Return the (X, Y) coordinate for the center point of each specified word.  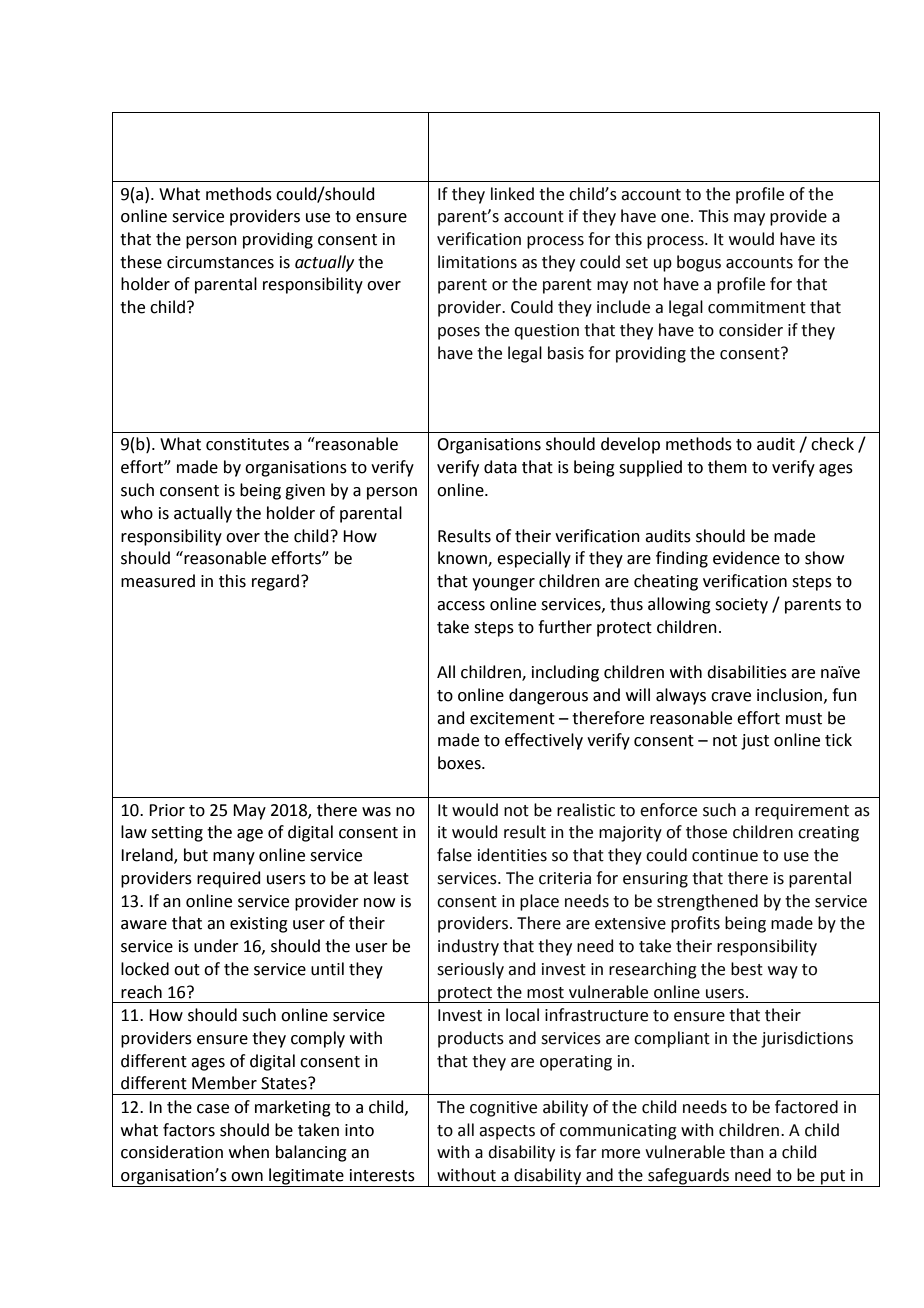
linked (512, 194)
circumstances (220, 262)
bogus (699, 263)
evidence (746, 558)
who (137, 513)
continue (725, 855)
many (234, 858)
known (463, 559)
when (249, 1152)
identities (512, 855)
